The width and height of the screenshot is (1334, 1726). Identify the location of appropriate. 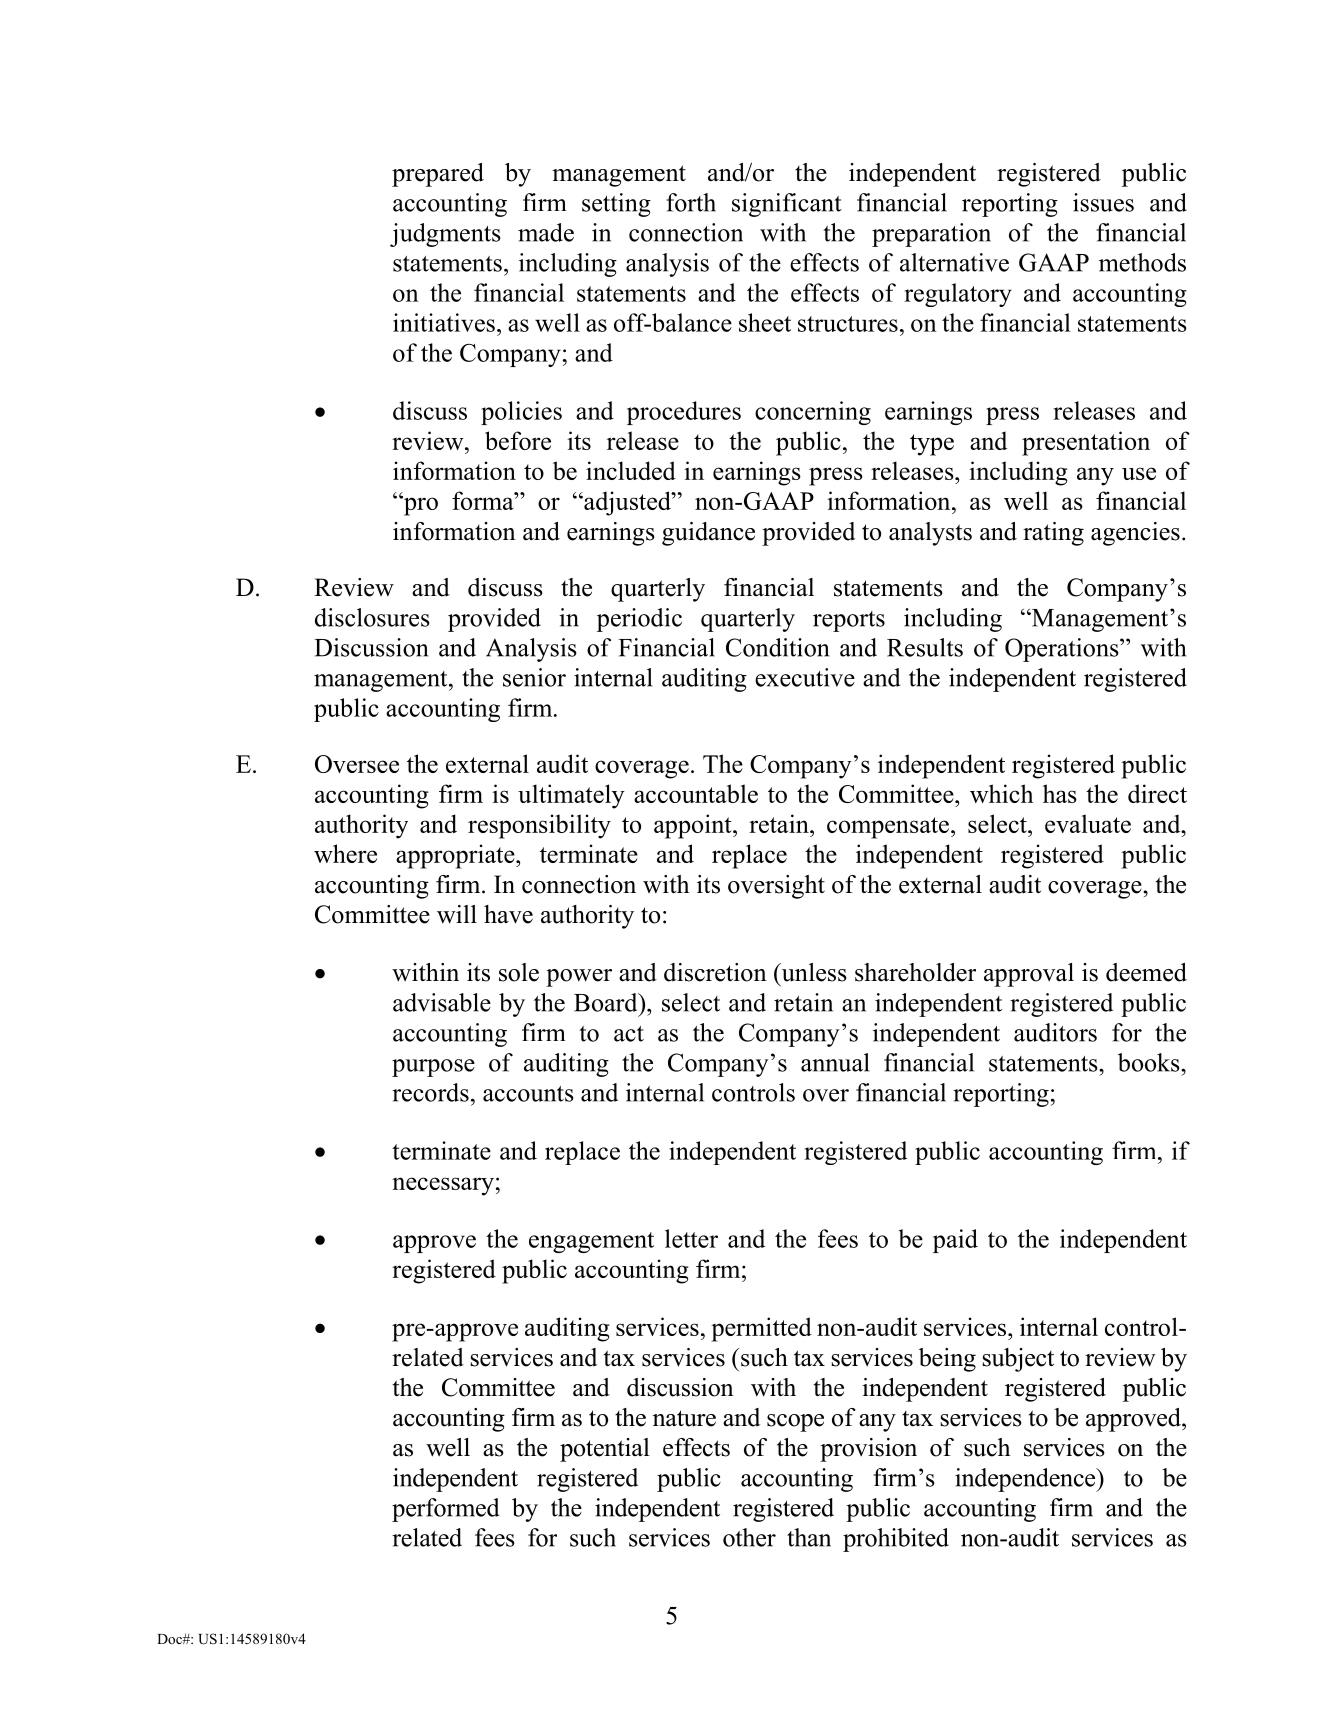
(456, 856).
